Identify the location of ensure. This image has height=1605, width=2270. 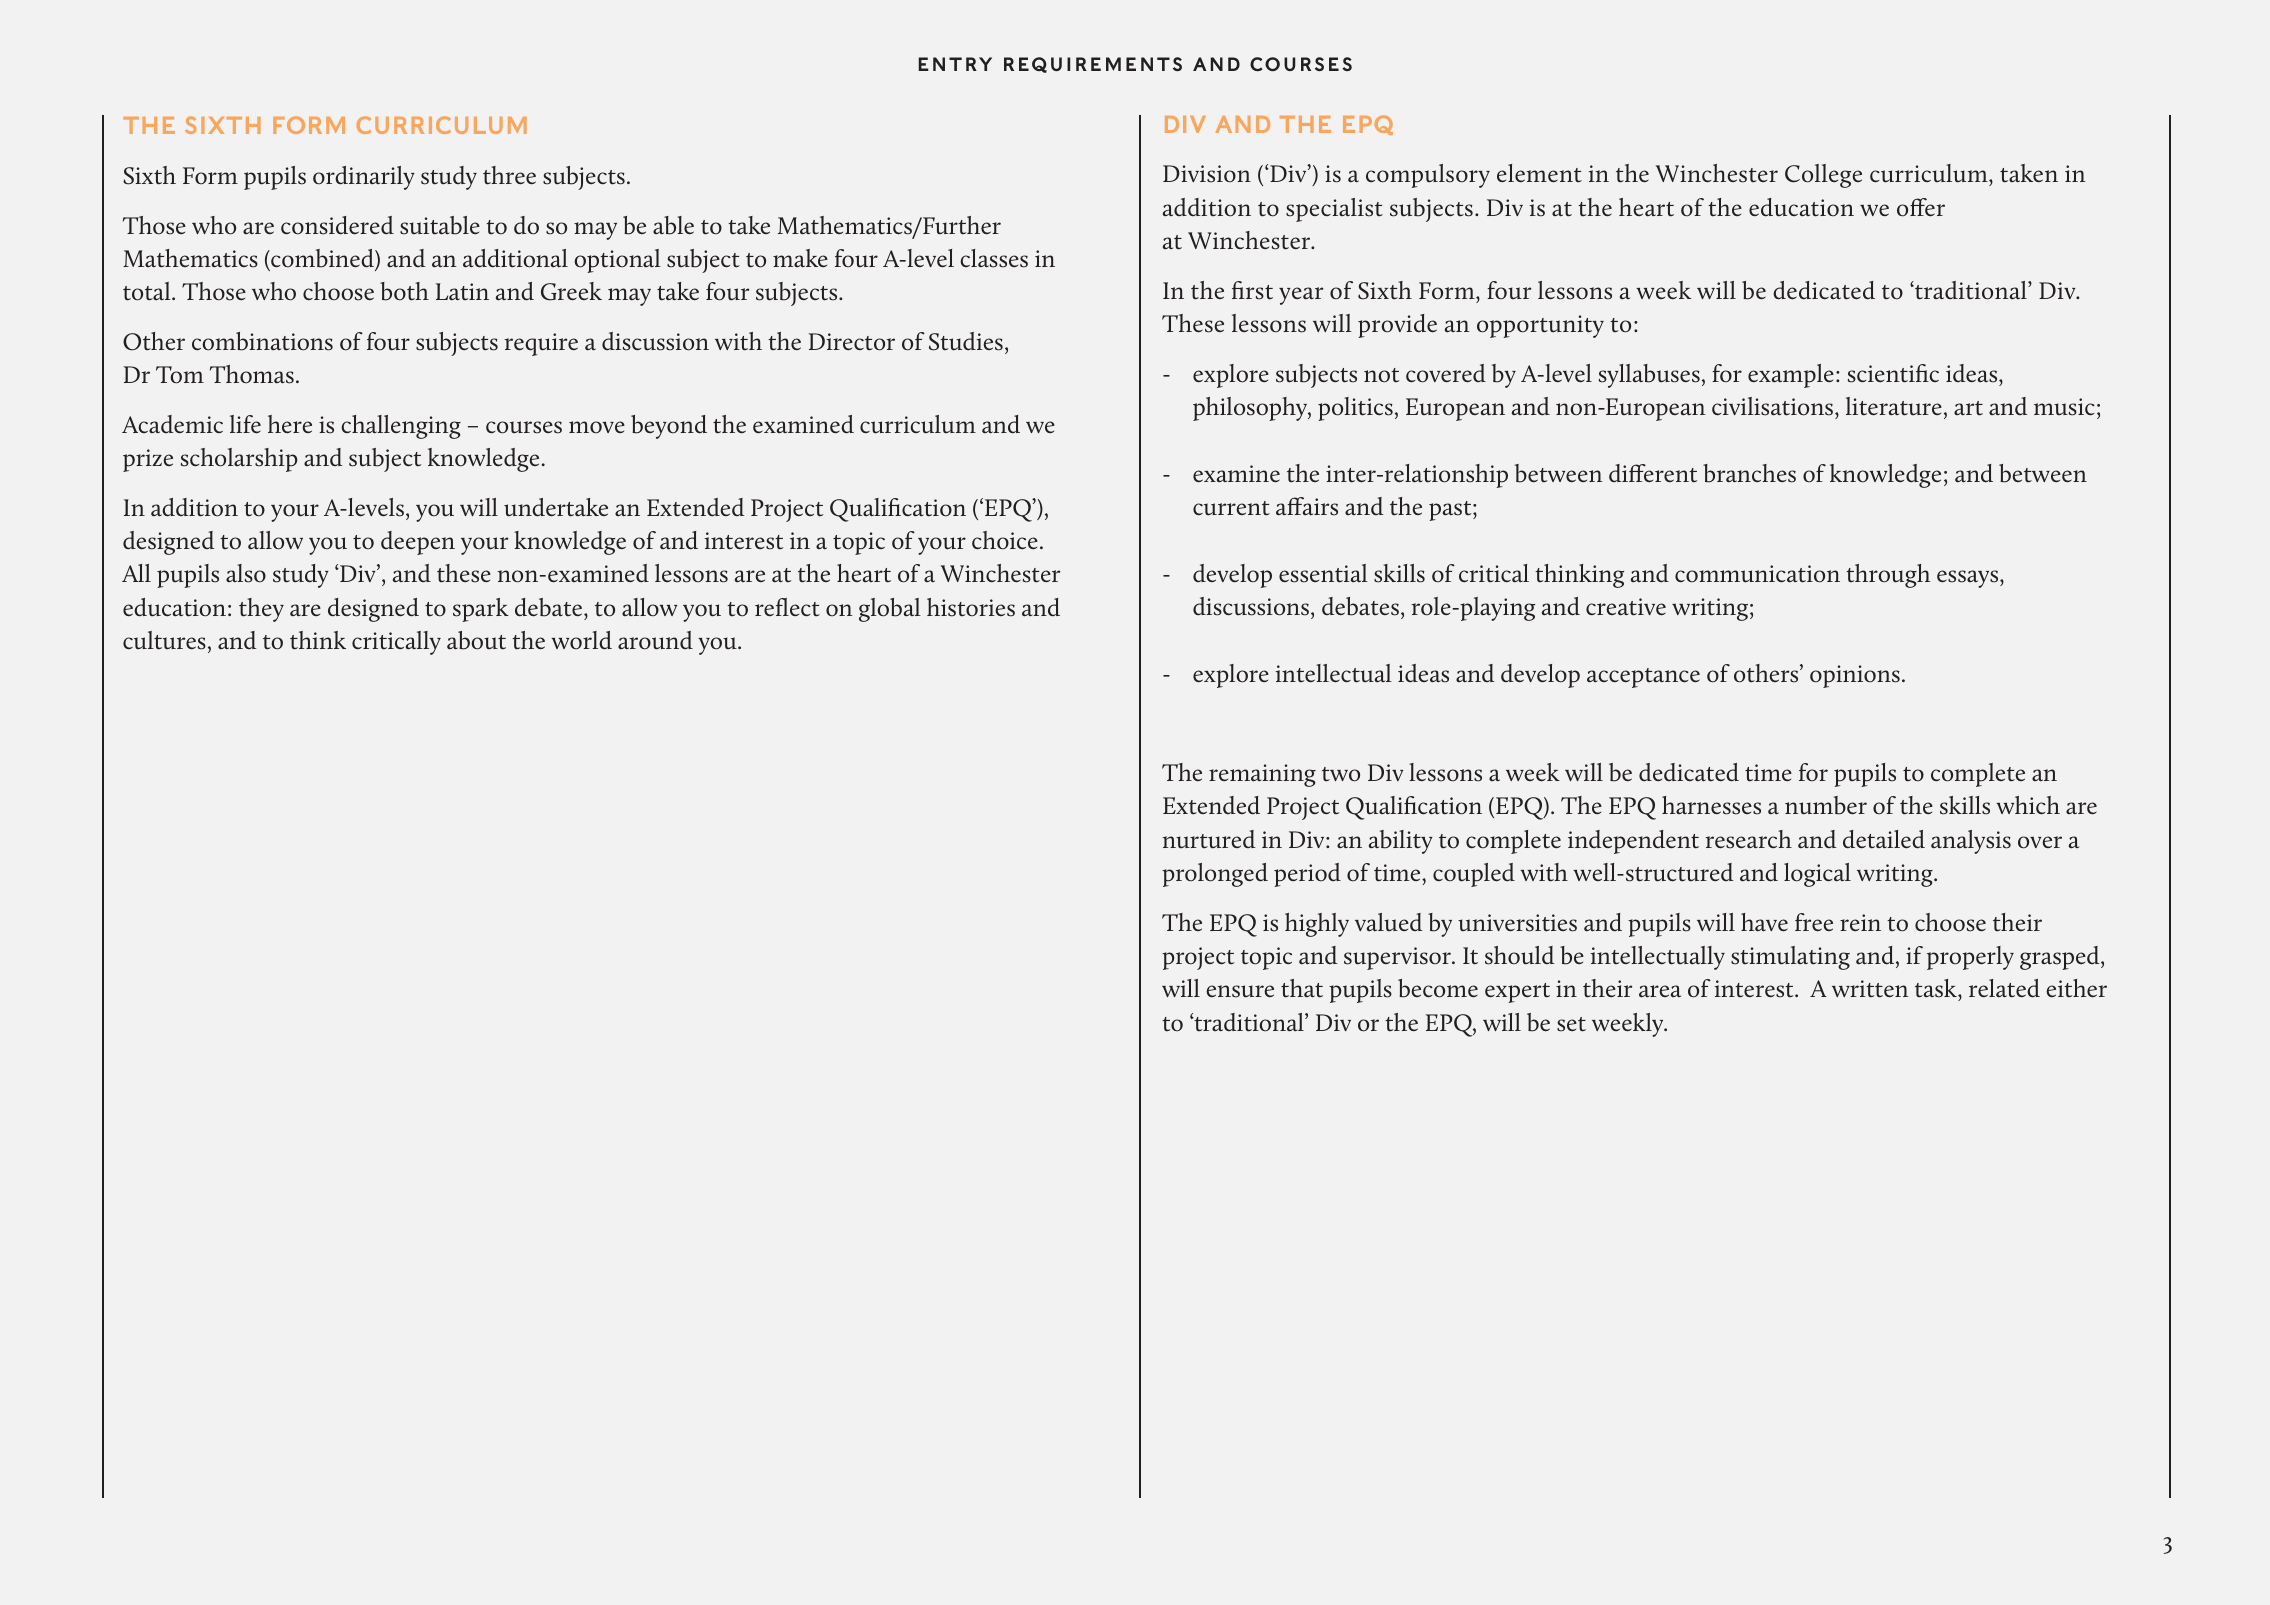
(1240, 991).
